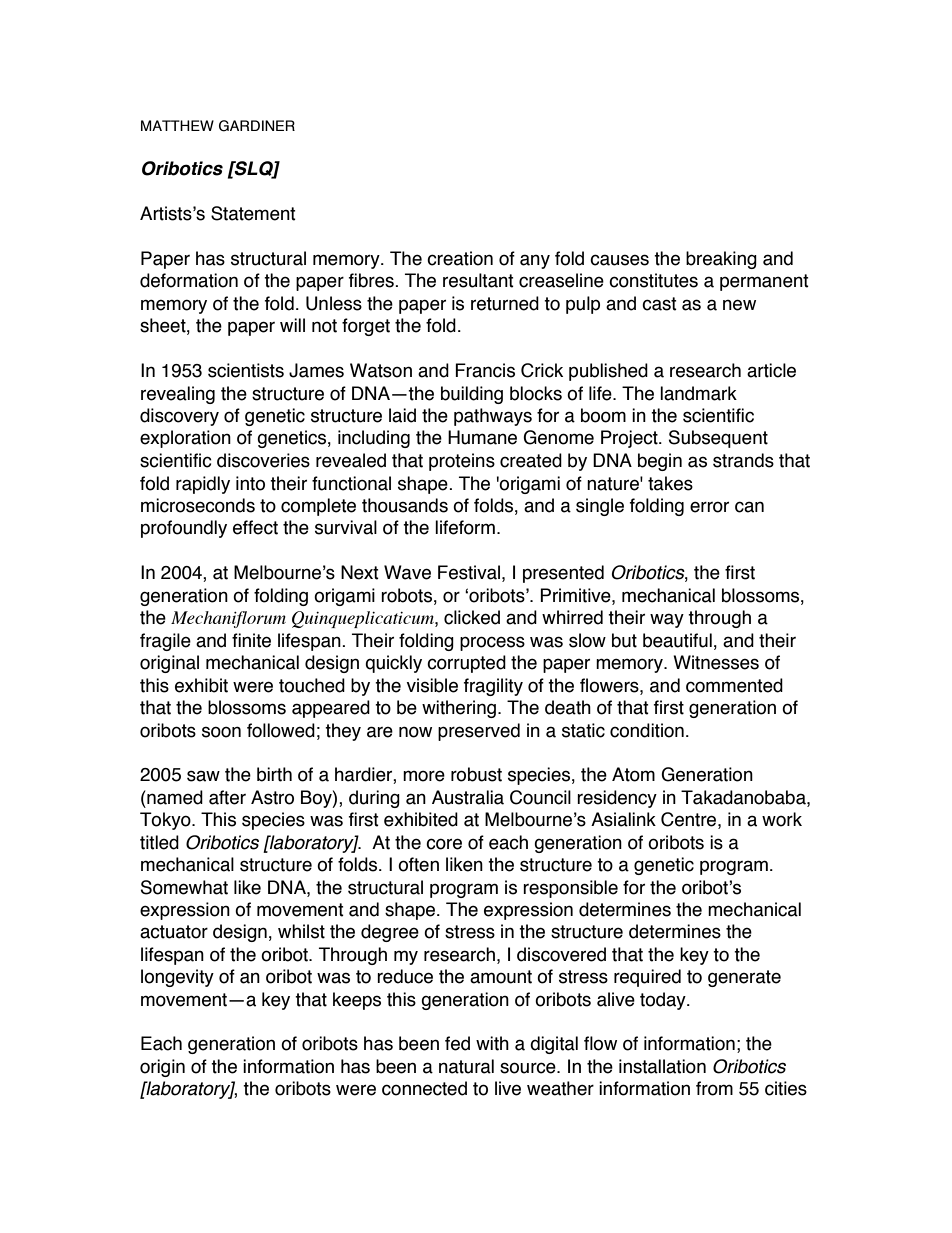  I want to click on Subsequent, so click(718, 439).
